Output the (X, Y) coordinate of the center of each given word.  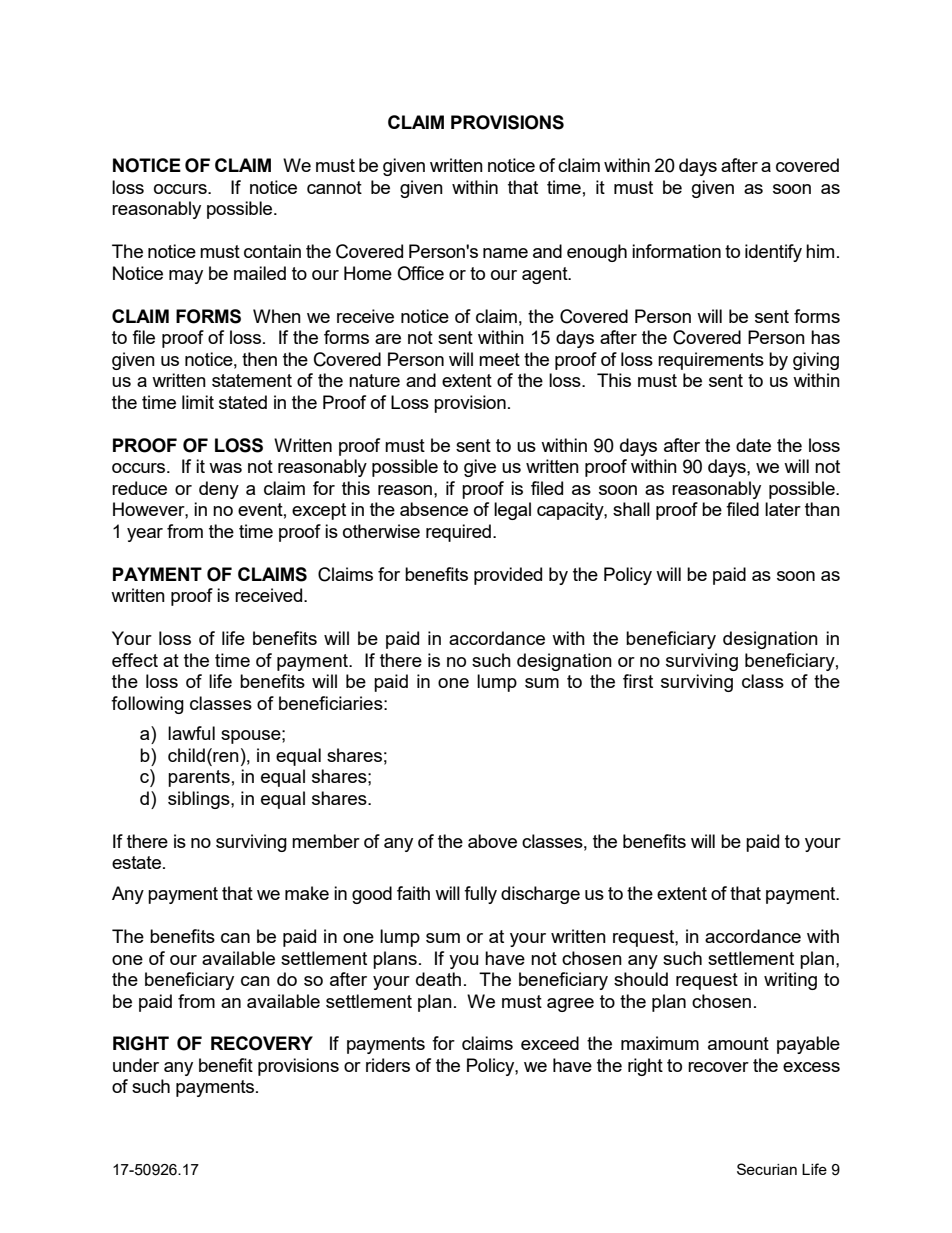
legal (512, 511)
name (505, 253)
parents (199, 778)
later (783, 509)
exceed (550, 1043)
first (638, 681)
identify (773, 253)
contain (272, 251)
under (136, 1065)
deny (219, 490)
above (492, 841)
